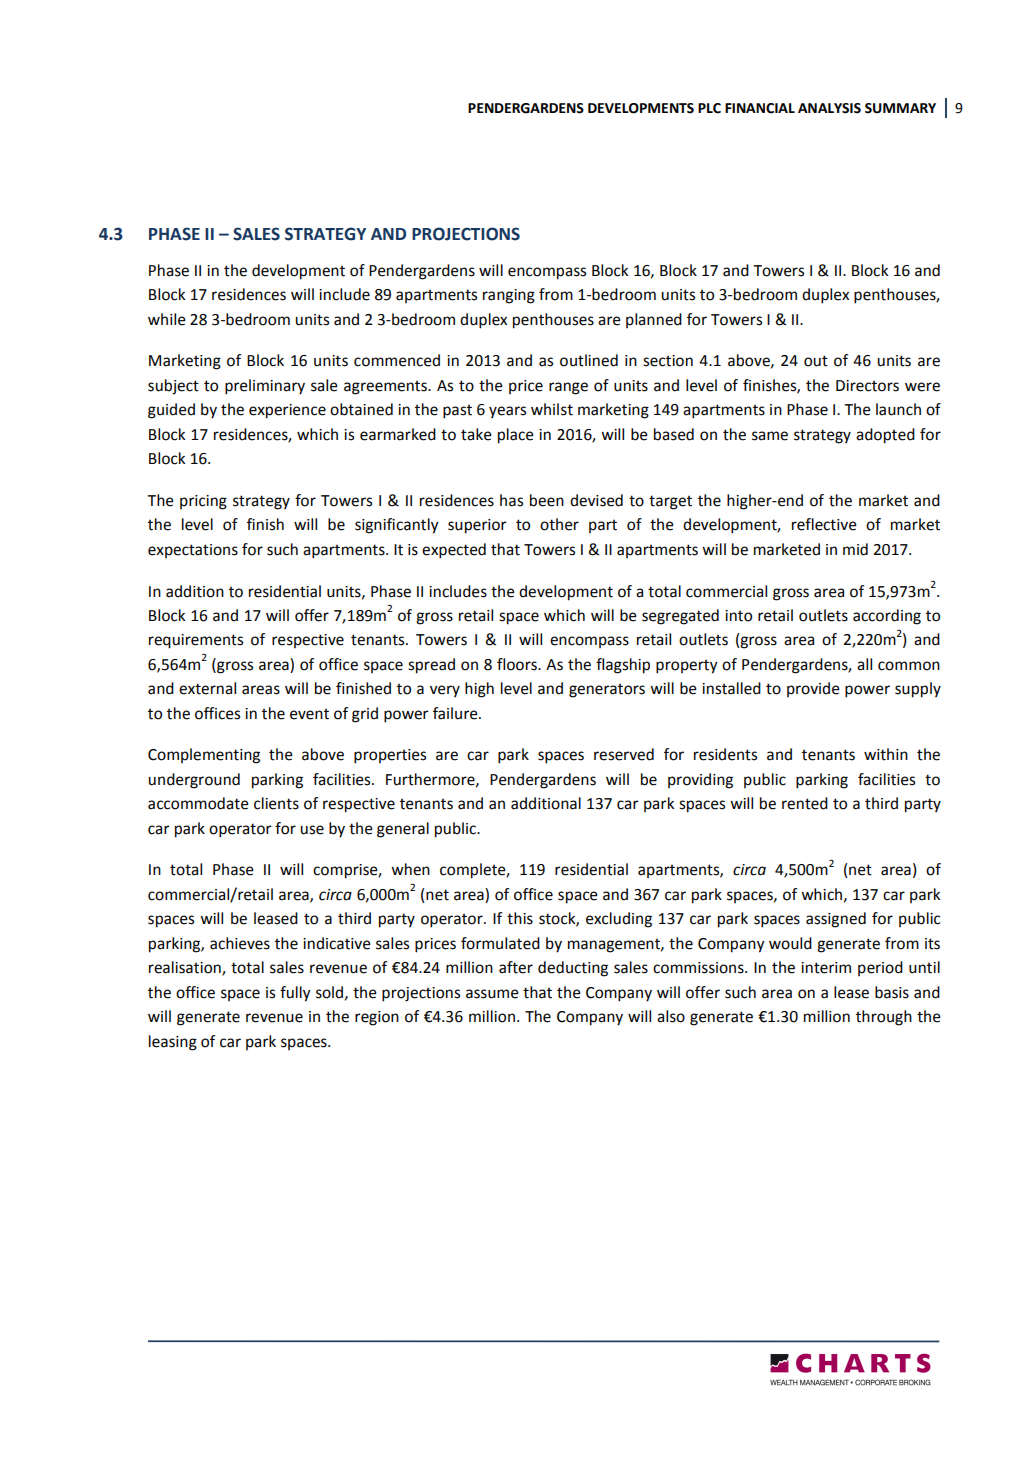 This screenshot has width=1035, height=1465. I want to click on other, so click(559, 524).
